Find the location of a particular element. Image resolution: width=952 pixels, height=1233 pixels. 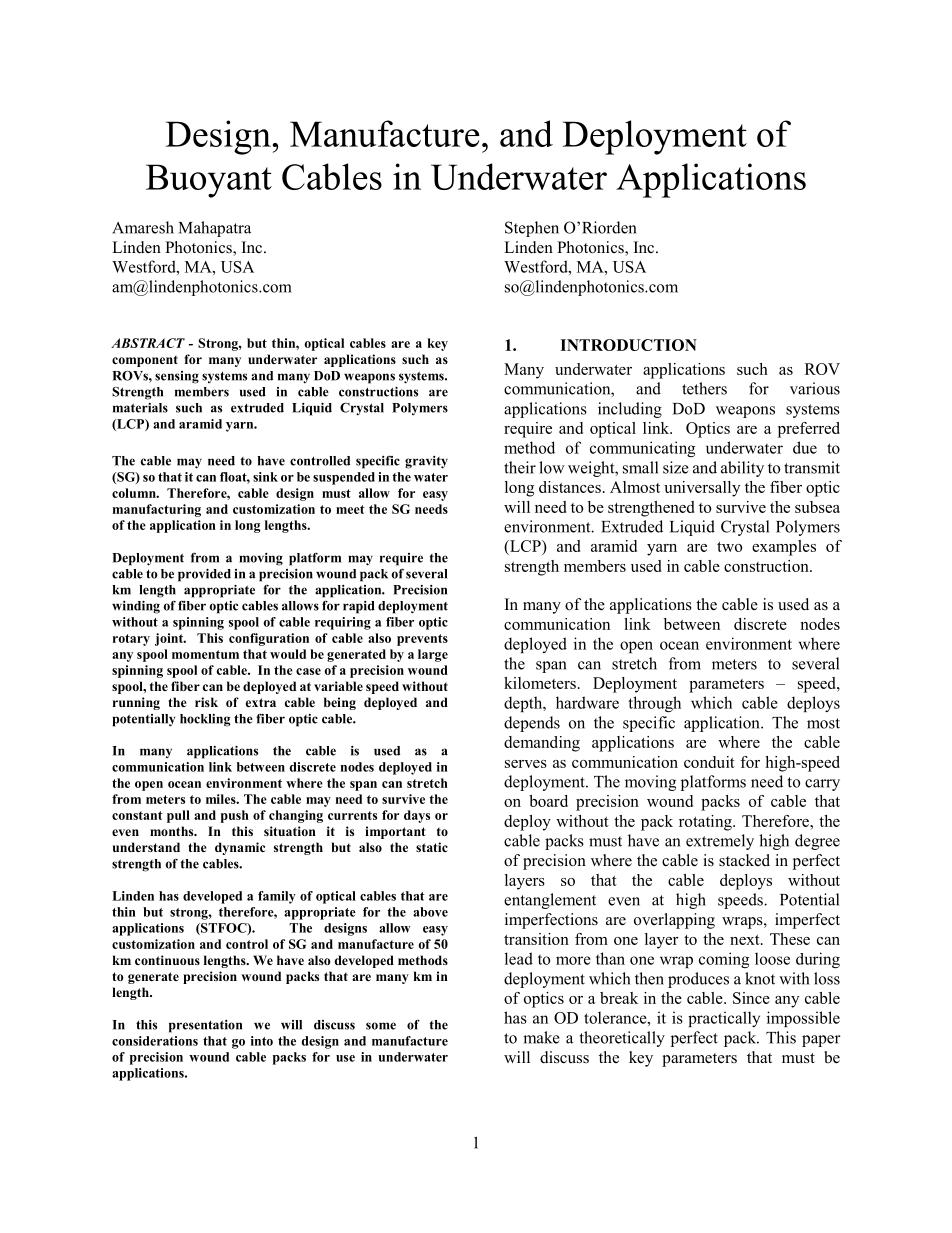

sensing is located at coordinates (177, 377).
